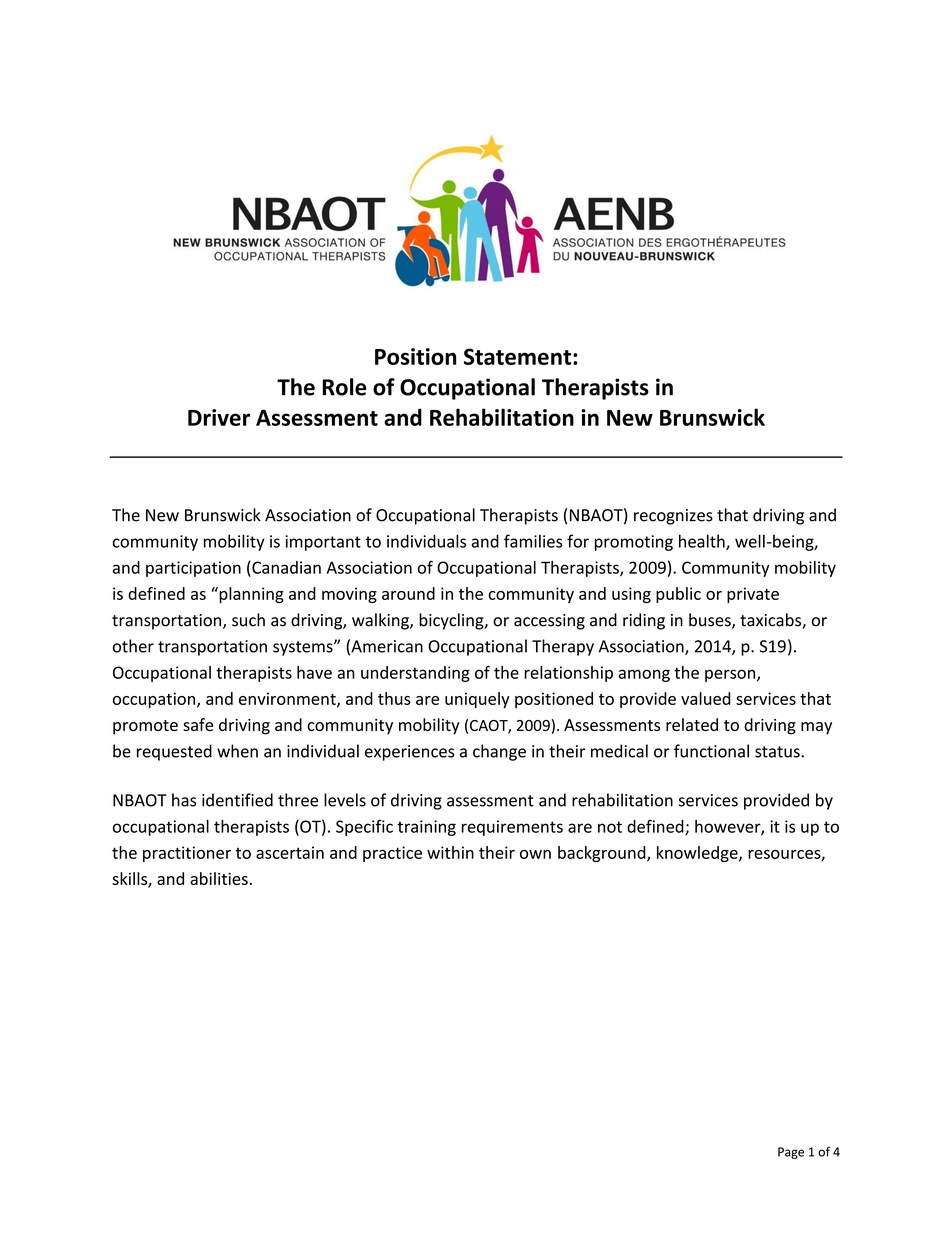 The height and width of the document is (1233, 952). Describe the element at coordinates (450, 852) in the document. I see `within` at that location.
